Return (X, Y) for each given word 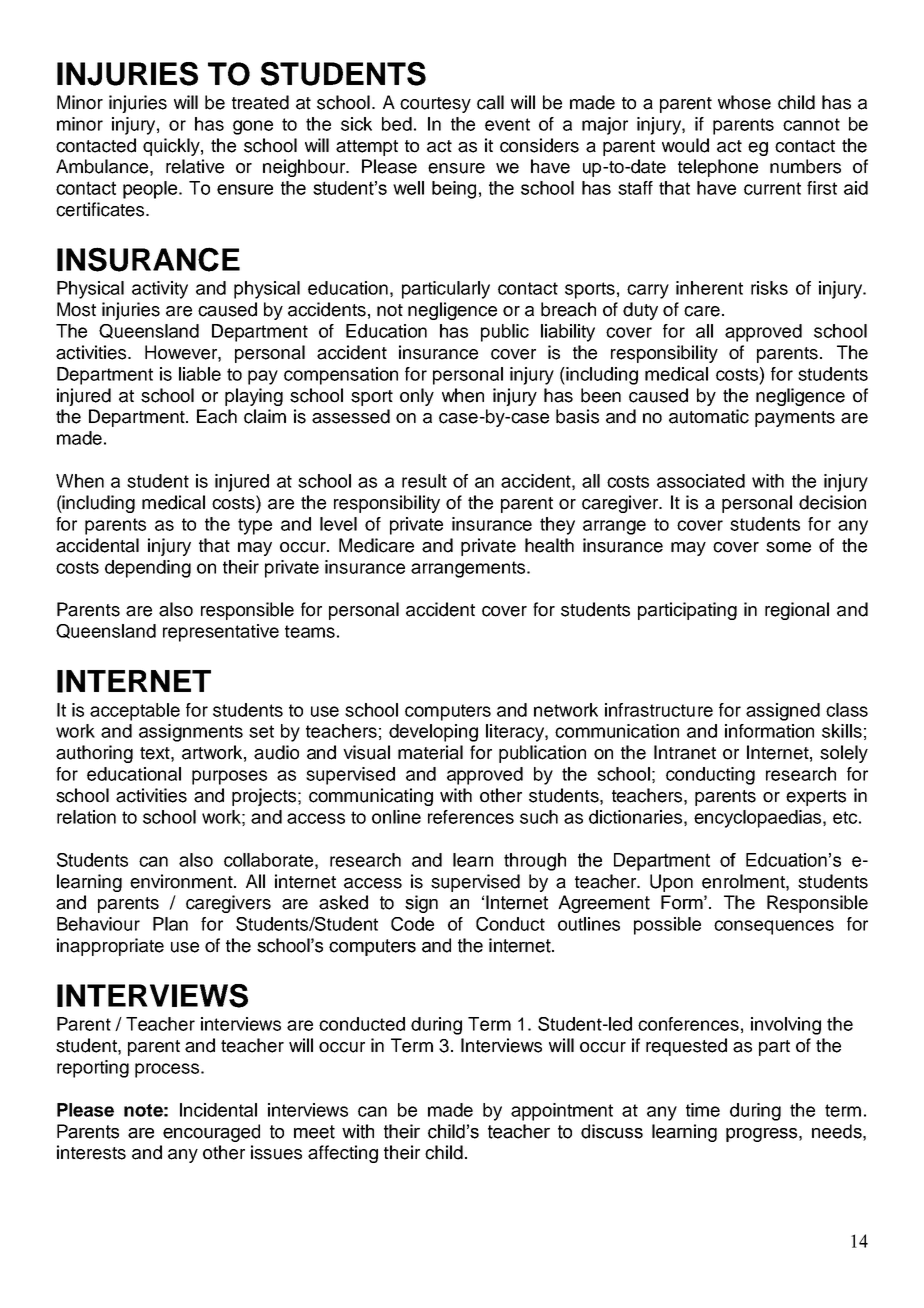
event (507, 124)
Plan (170, 924)
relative (195, 166)
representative (221, 633)
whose (744, 102)
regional (797, 611)
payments (795, 419)
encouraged (211, 1133)
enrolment (744, 881)
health (549, 545)
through (535, 862)
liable (200, 374)
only (417, 397)
